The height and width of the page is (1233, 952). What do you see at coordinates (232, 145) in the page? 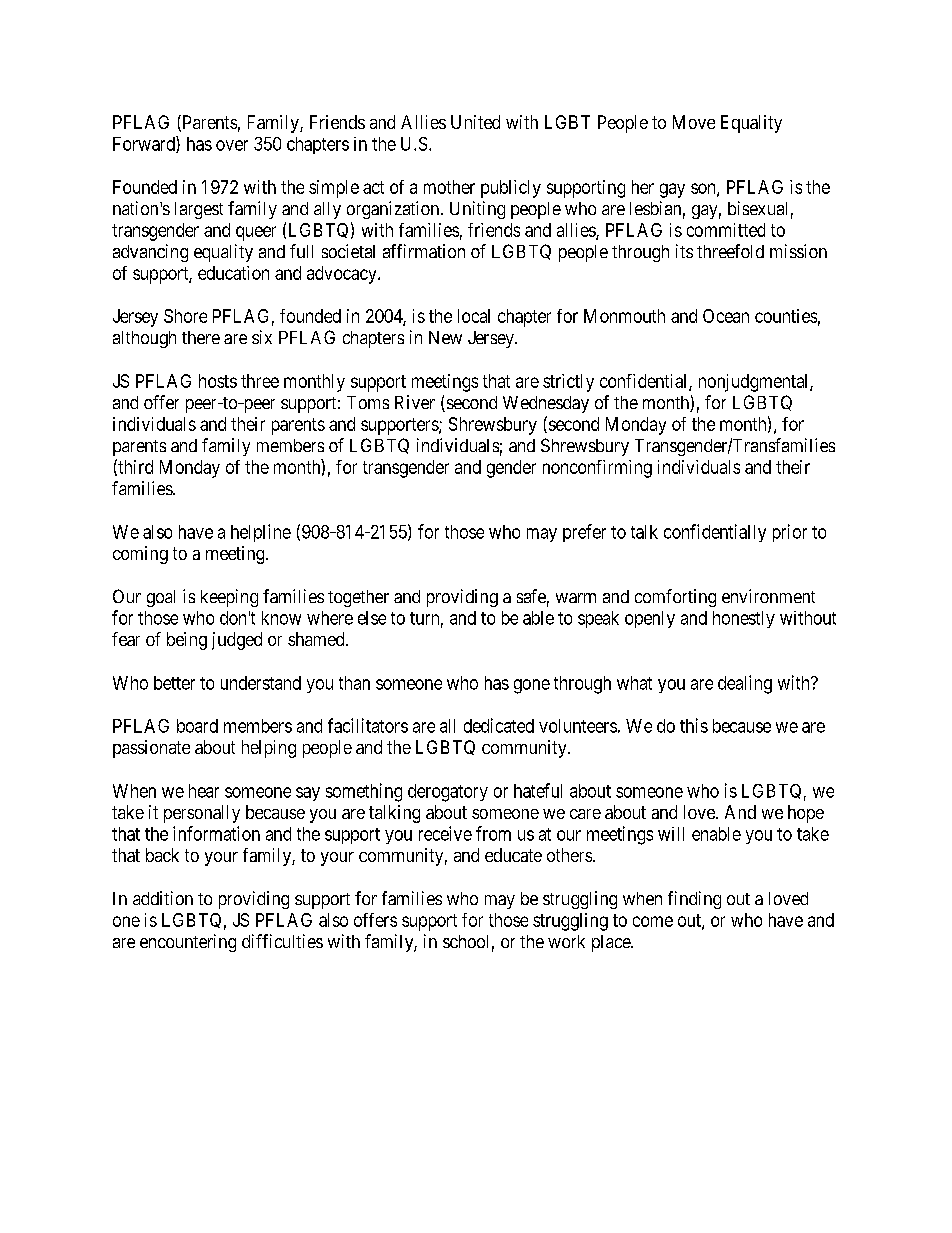
I see `over` at bounding box center [232, 145].
